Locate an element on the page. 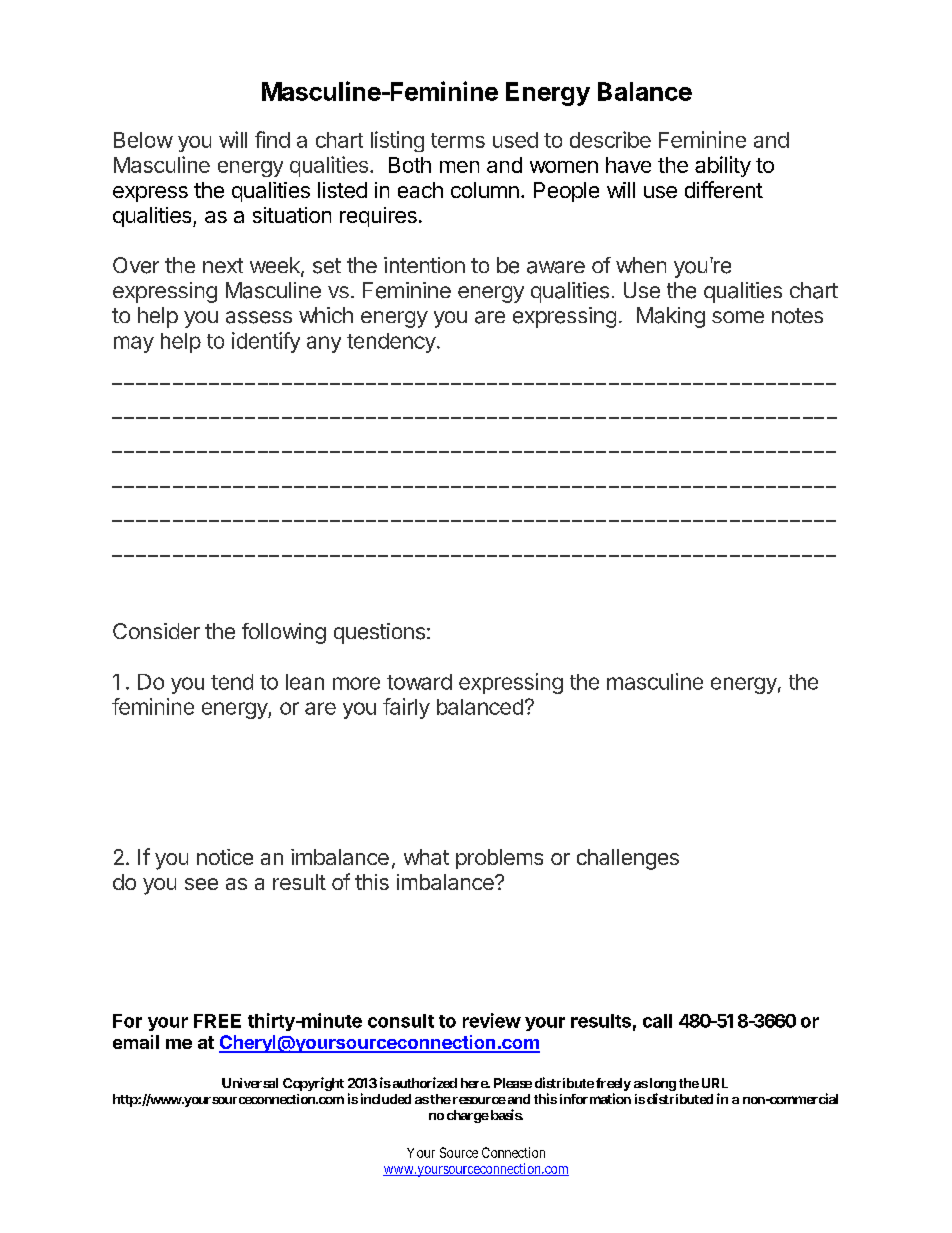 This document has height=1233, width=952. what is located at coordinates (426, 857).
